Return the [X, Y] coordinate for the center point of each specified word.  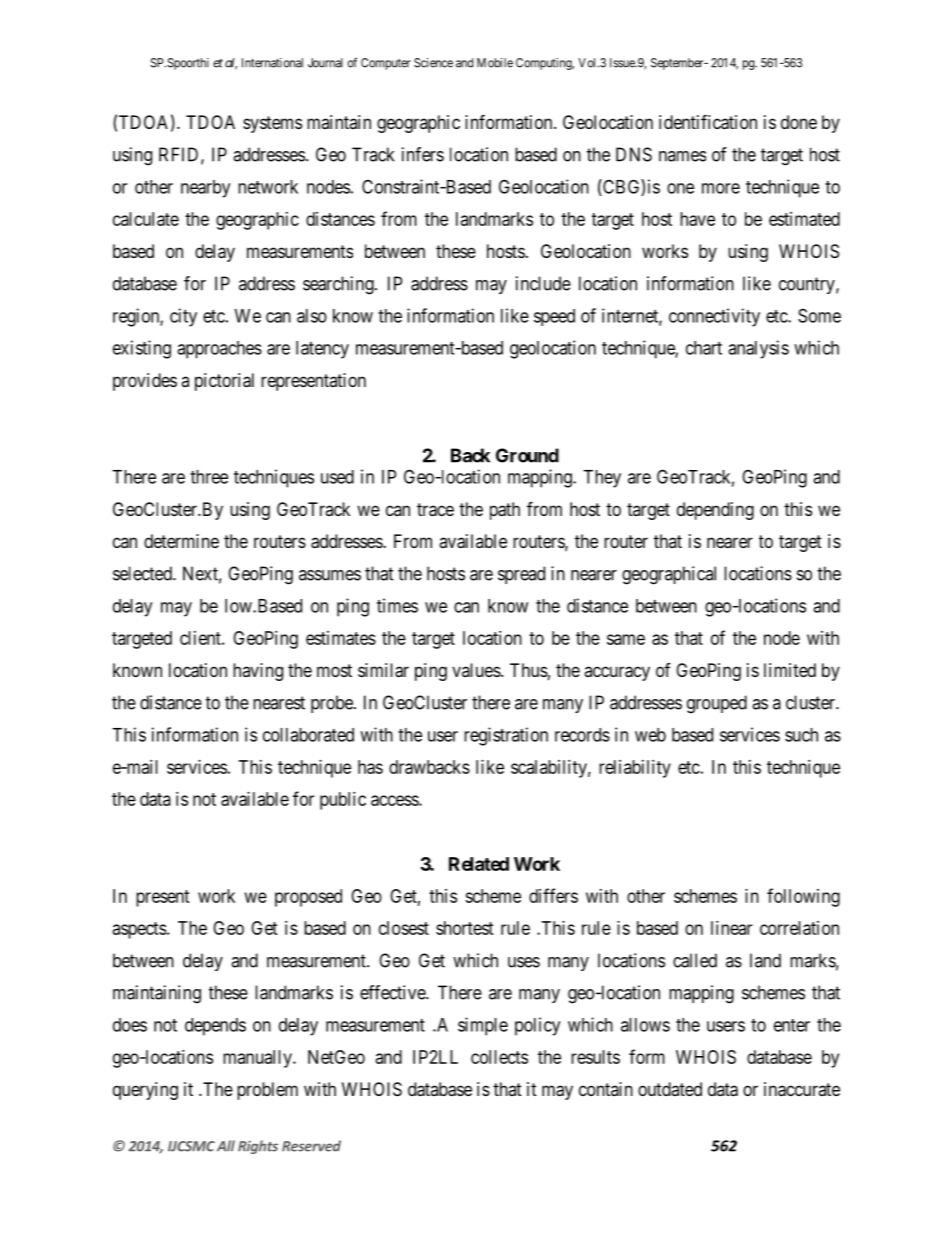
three [209, 477]
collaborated [308, 735]
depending [715, 511]
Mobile [495, 63]
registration [506, 736]
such [801, 735]
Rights [258, 1147]
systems [272, 124]
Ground [527, 455]
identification [708, 122]
